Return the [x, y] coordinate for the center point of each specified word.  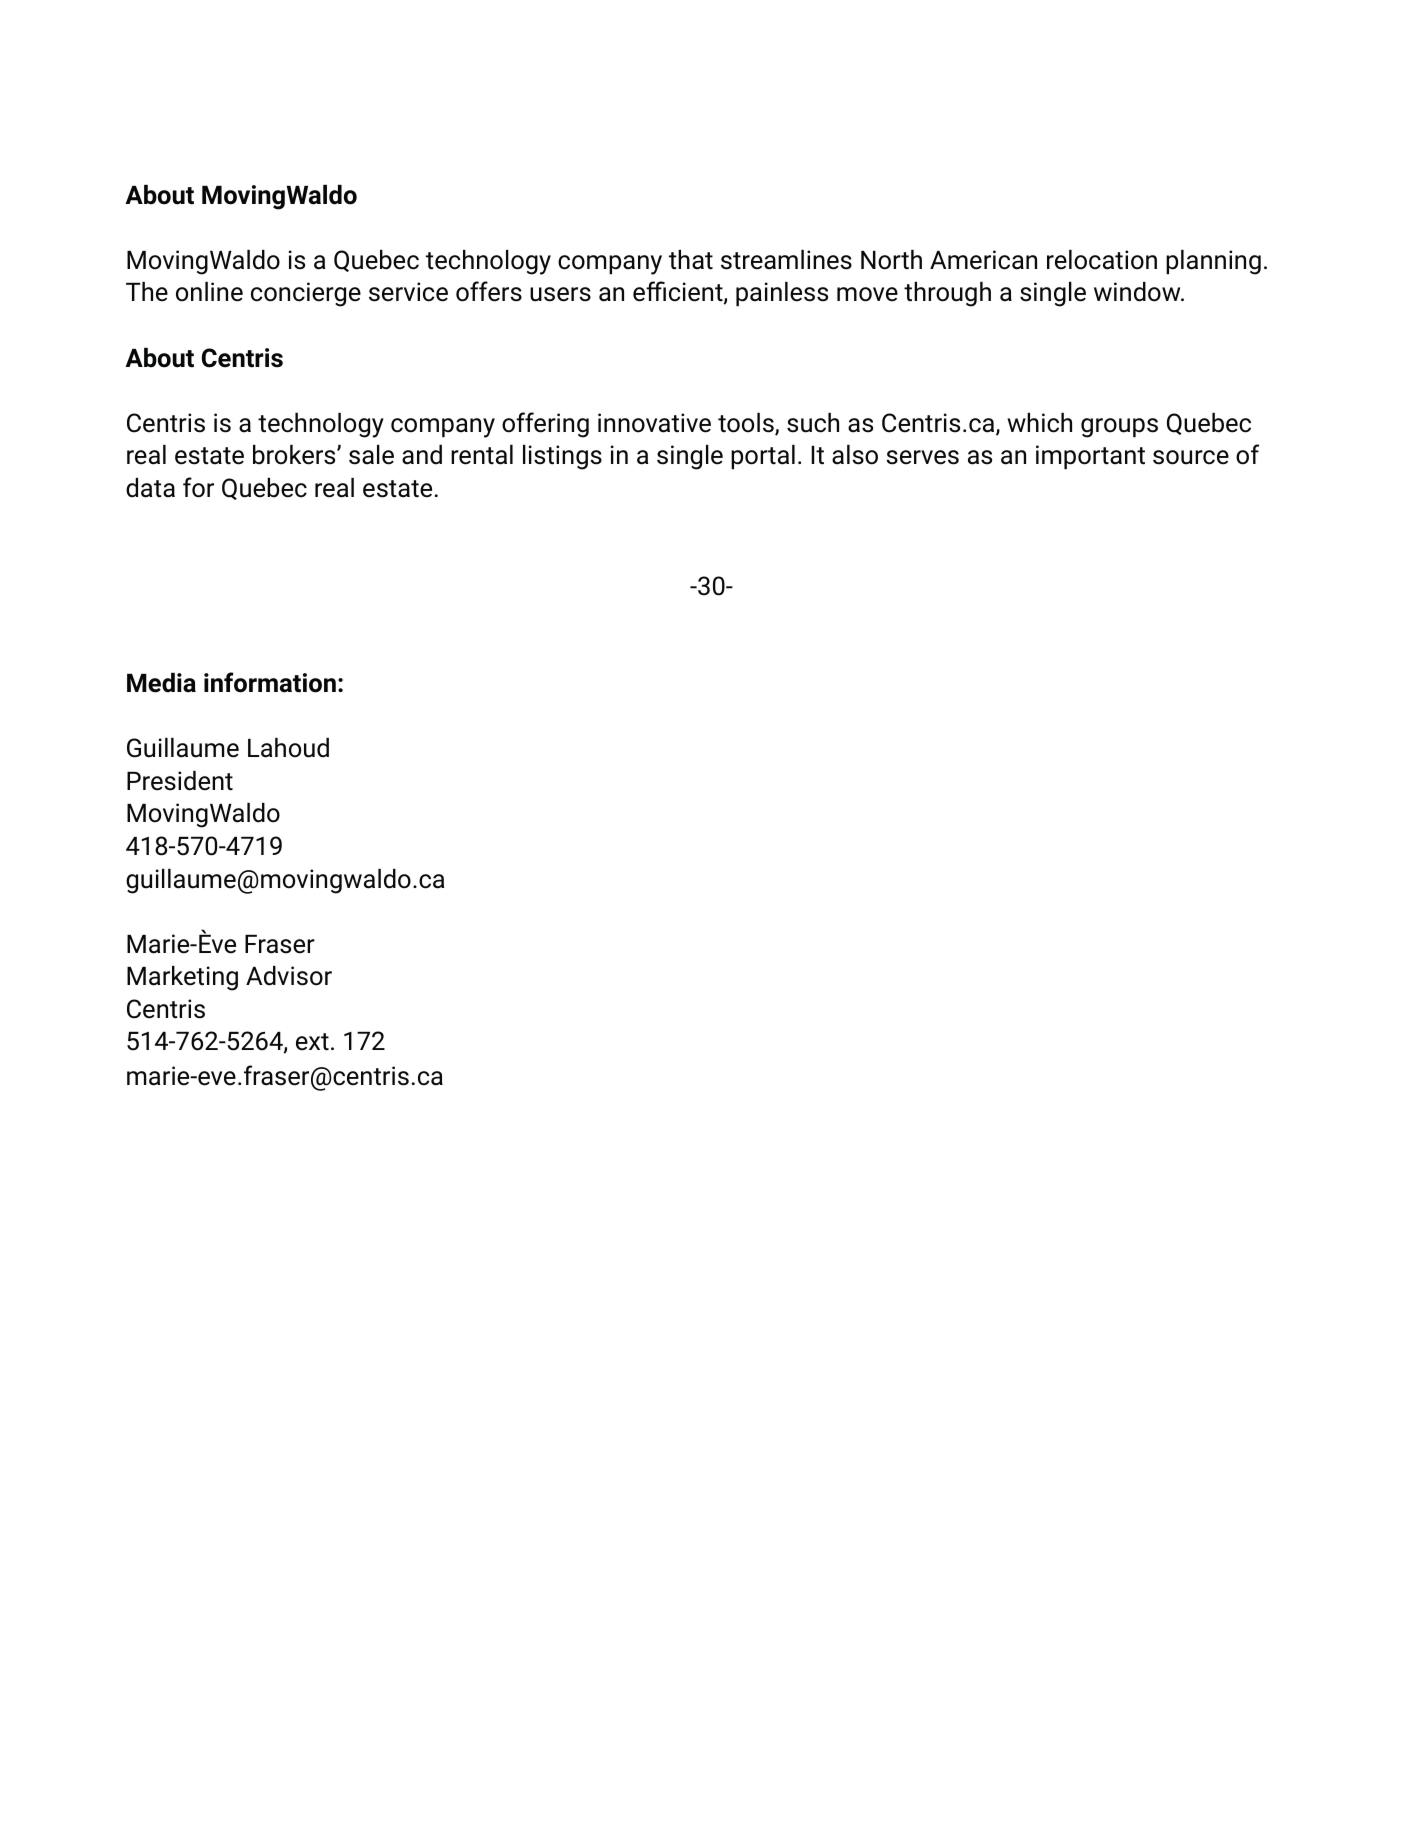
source [1191, 457]
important [1090, 457]
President [180, 781]
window [1138, 292]
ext [312, 1042]
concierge [306, 294]
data [150, 488]
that [691, 260]
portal [763, 457]
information [270, 682]
